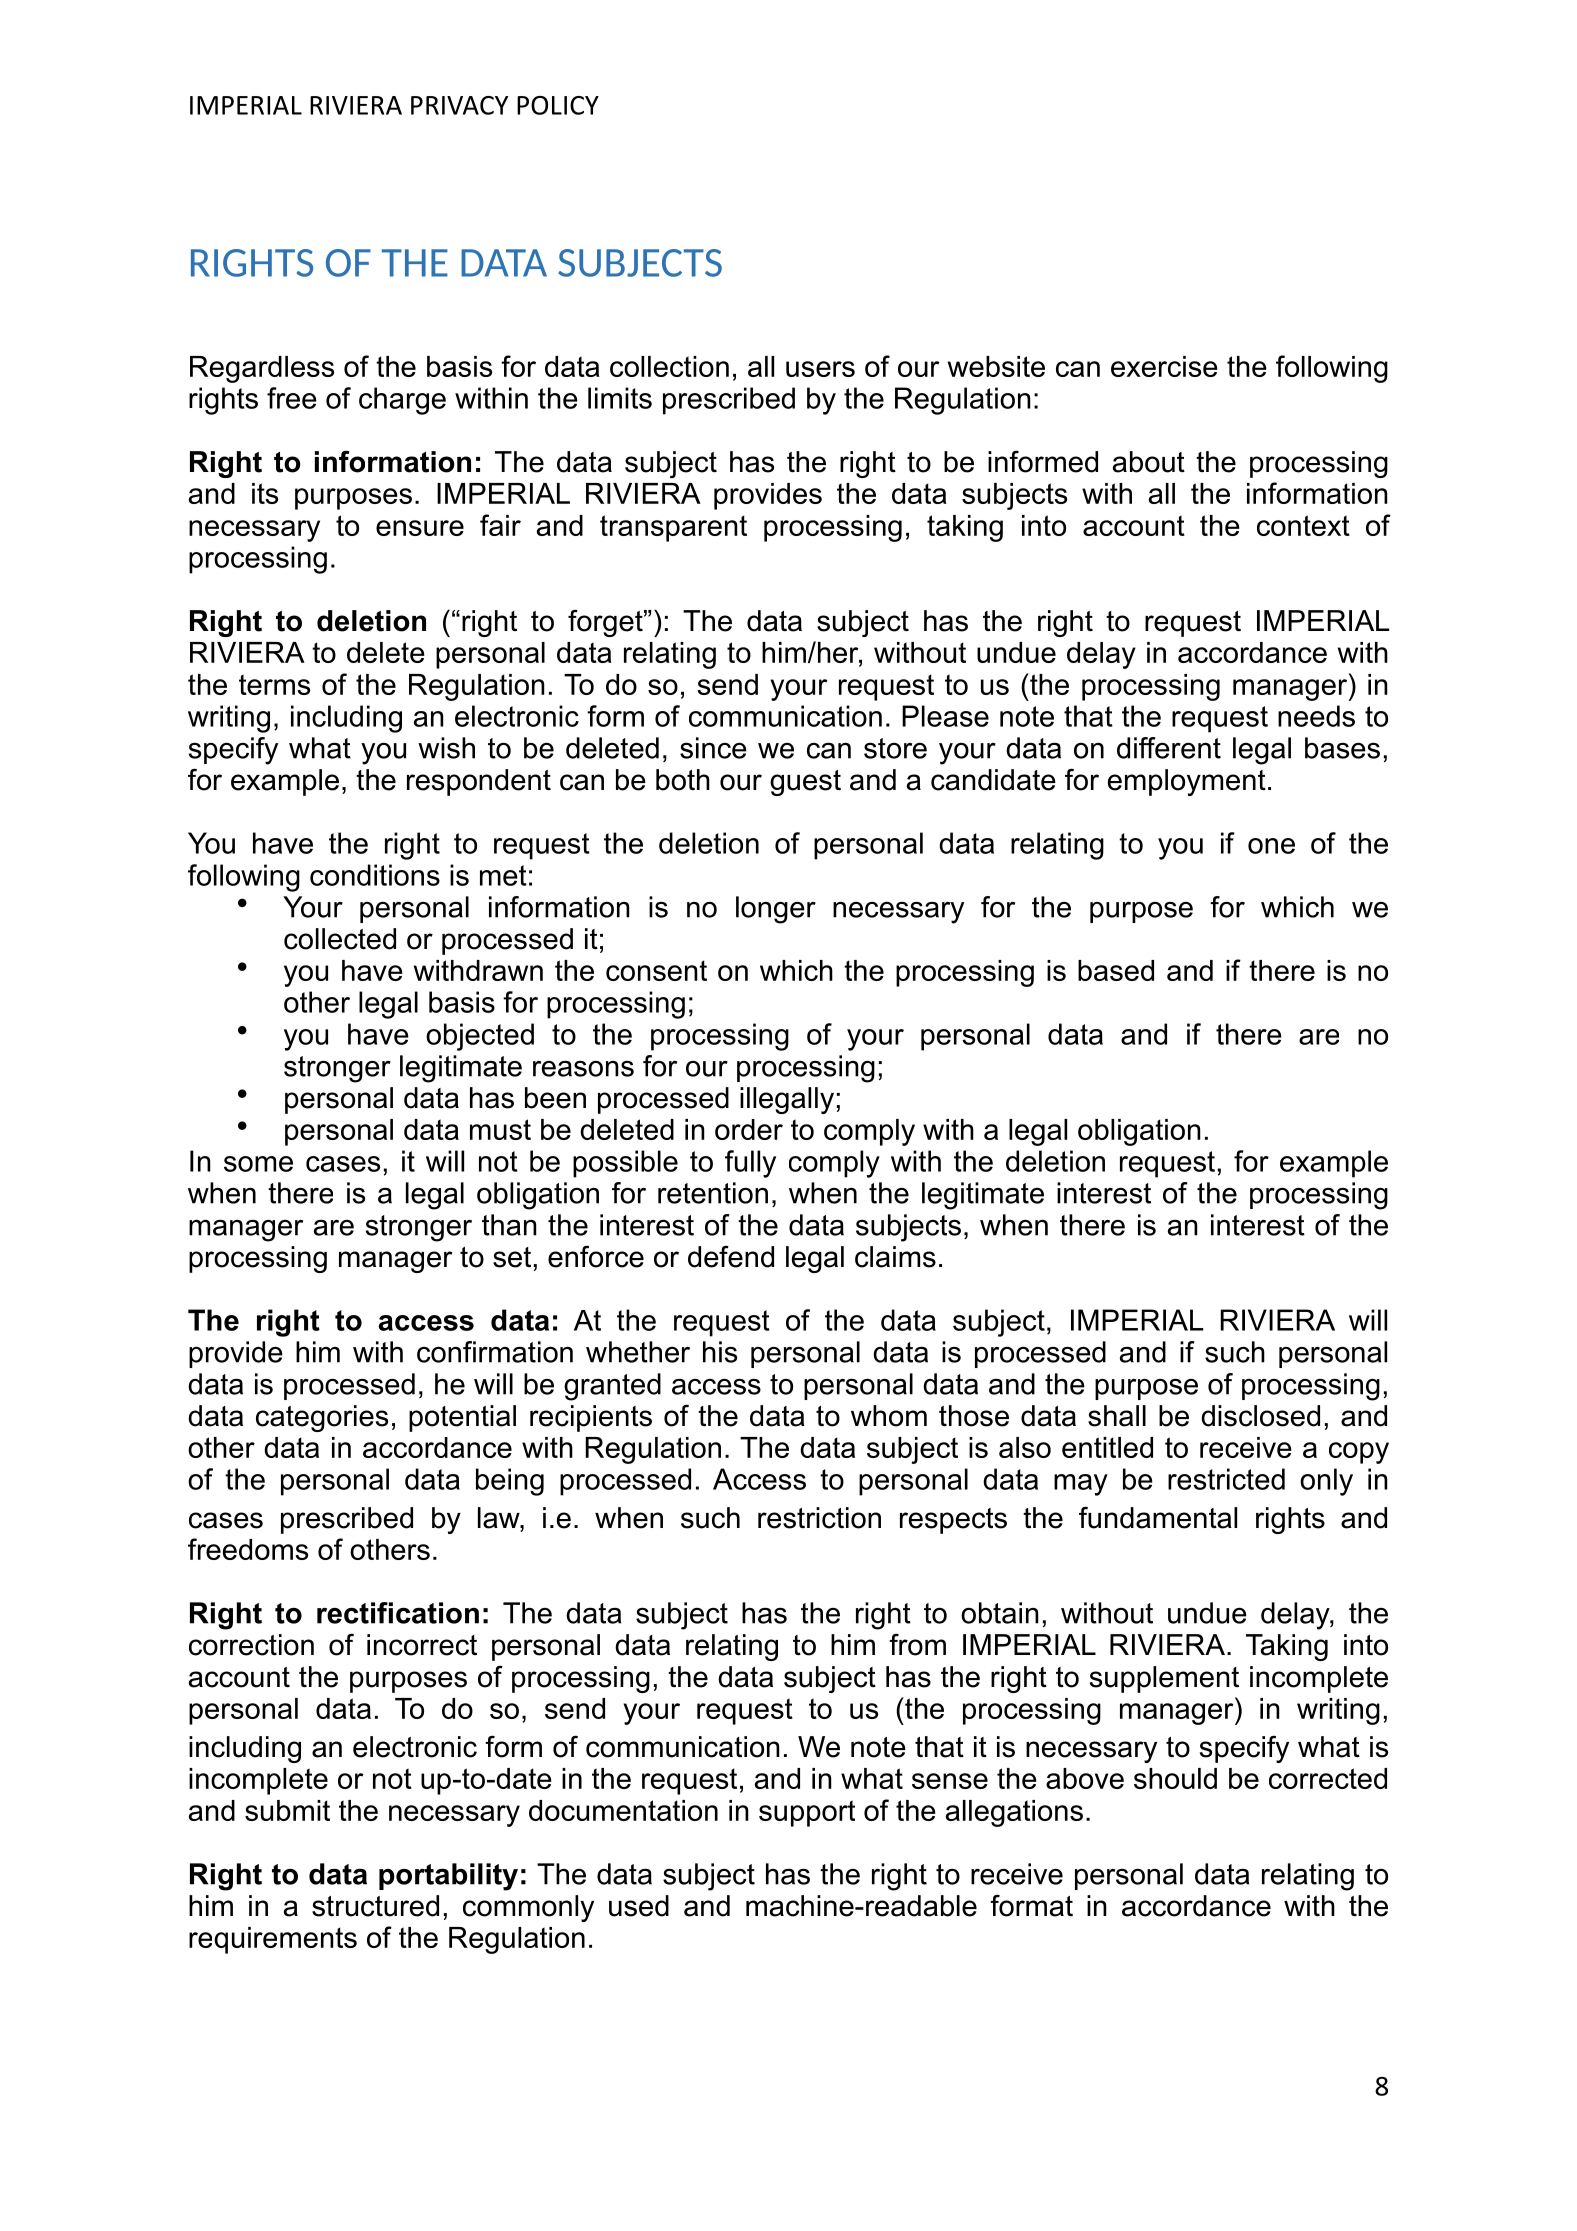 This document has width=1577, height=2231. Describe the element at coordinates (1271, 846) in the document. I see `one` at that location.
